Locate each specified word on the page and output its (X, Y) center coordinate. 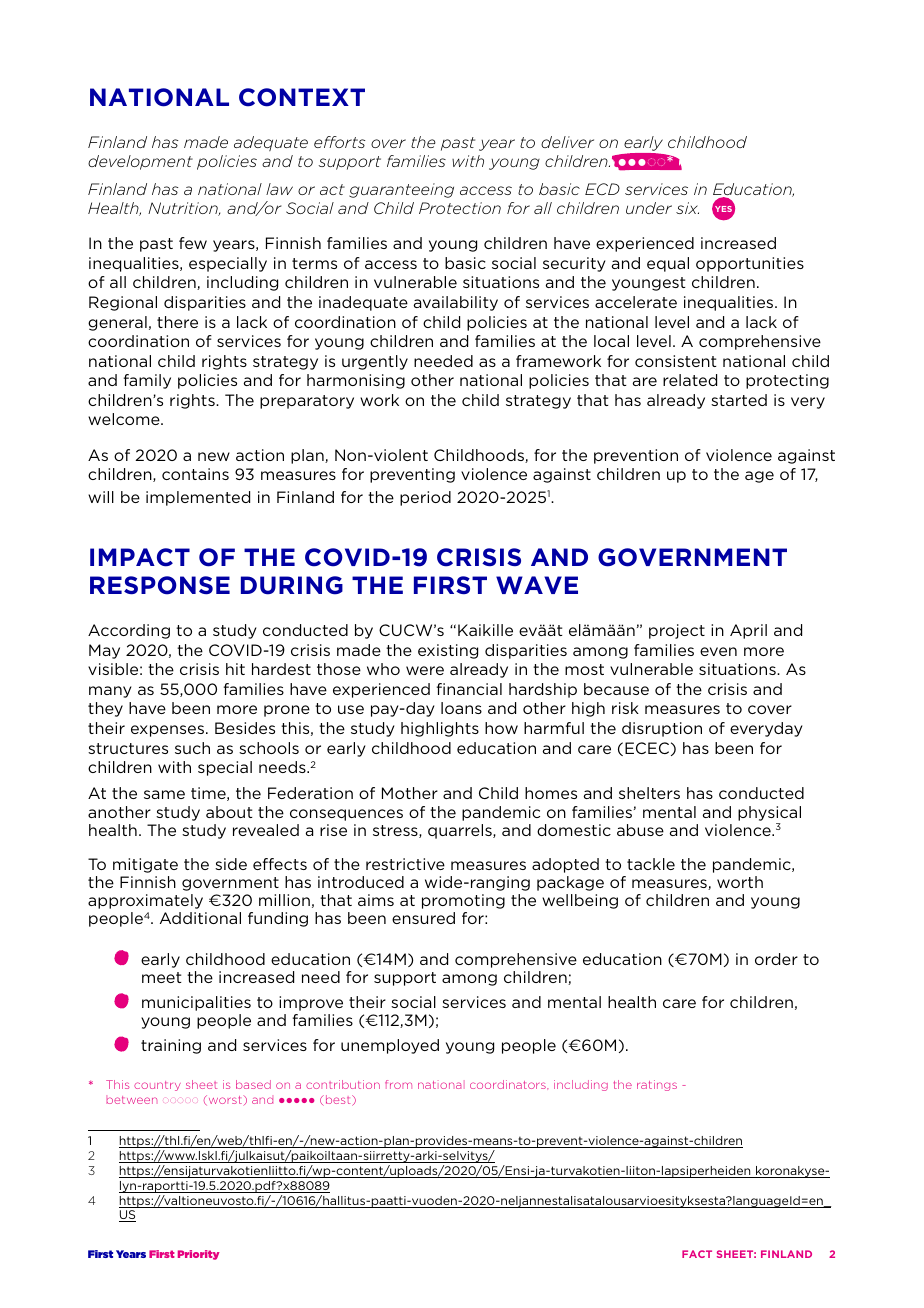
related (690, 380)
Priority (199, 1255)
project (677, 631)
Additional (200, 918)
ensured (423, 918)
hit (235, 669)
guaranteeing (401, 190)
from (398, 1084)
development (140, 162)
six (687, 208)
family (147, 381)
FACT (697, 1254)
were (425, 670)
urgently (375, 362)
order (776, 959)
